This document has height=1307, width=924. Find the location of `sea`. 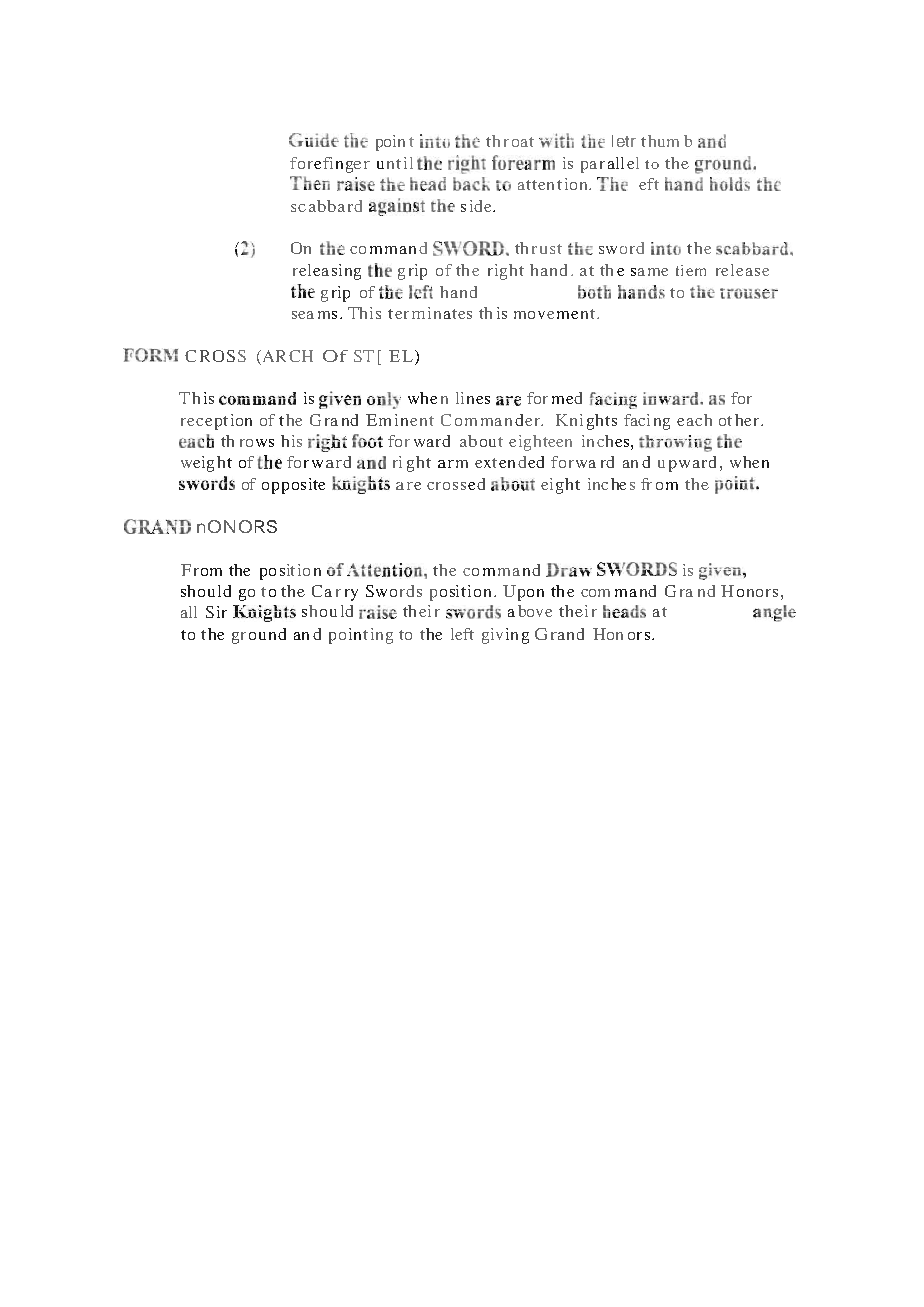

sea is located at coordinates (303, 315).
